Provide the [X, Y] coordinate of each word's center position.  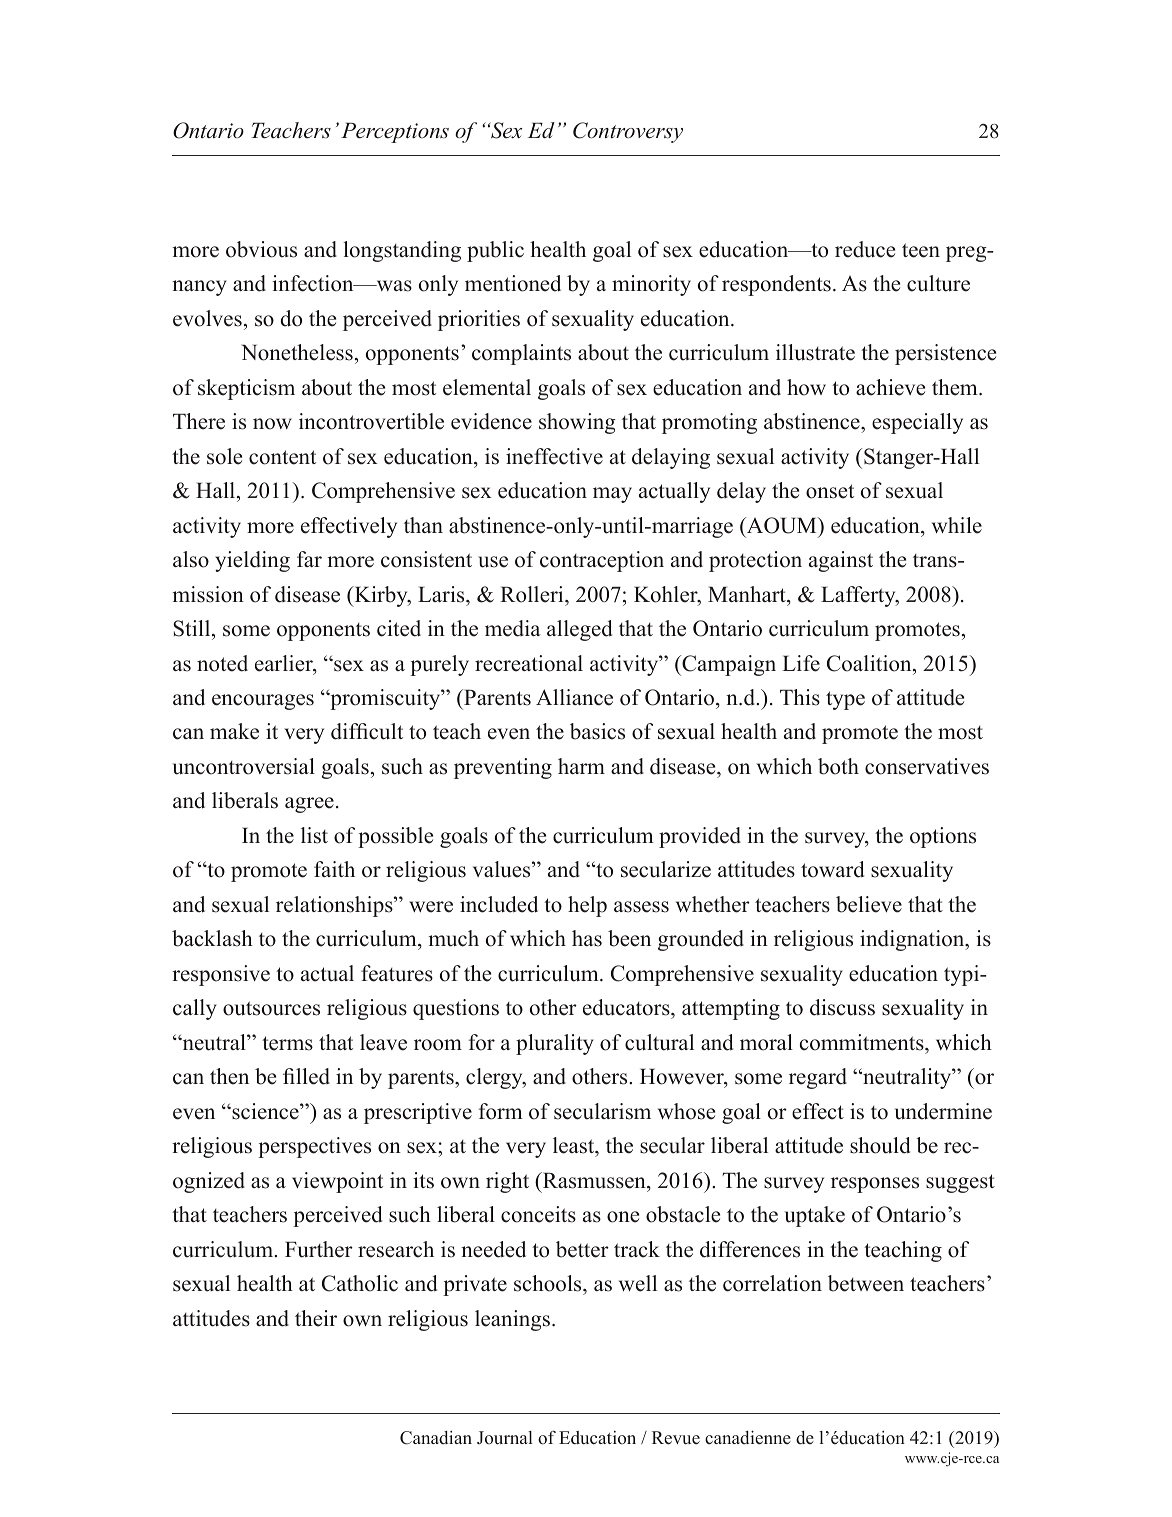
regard [818, 1078]
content [282, 457]
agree [309, 805]
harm [581, 766]
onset [830, 491]
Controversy [628, 132]
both [838, 766]
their [316, 1318]
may [612, 495]
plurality [555, 1044]
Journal [505, 1438]
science [265, 1111]
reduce [865, 249]
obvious [261, 249]
